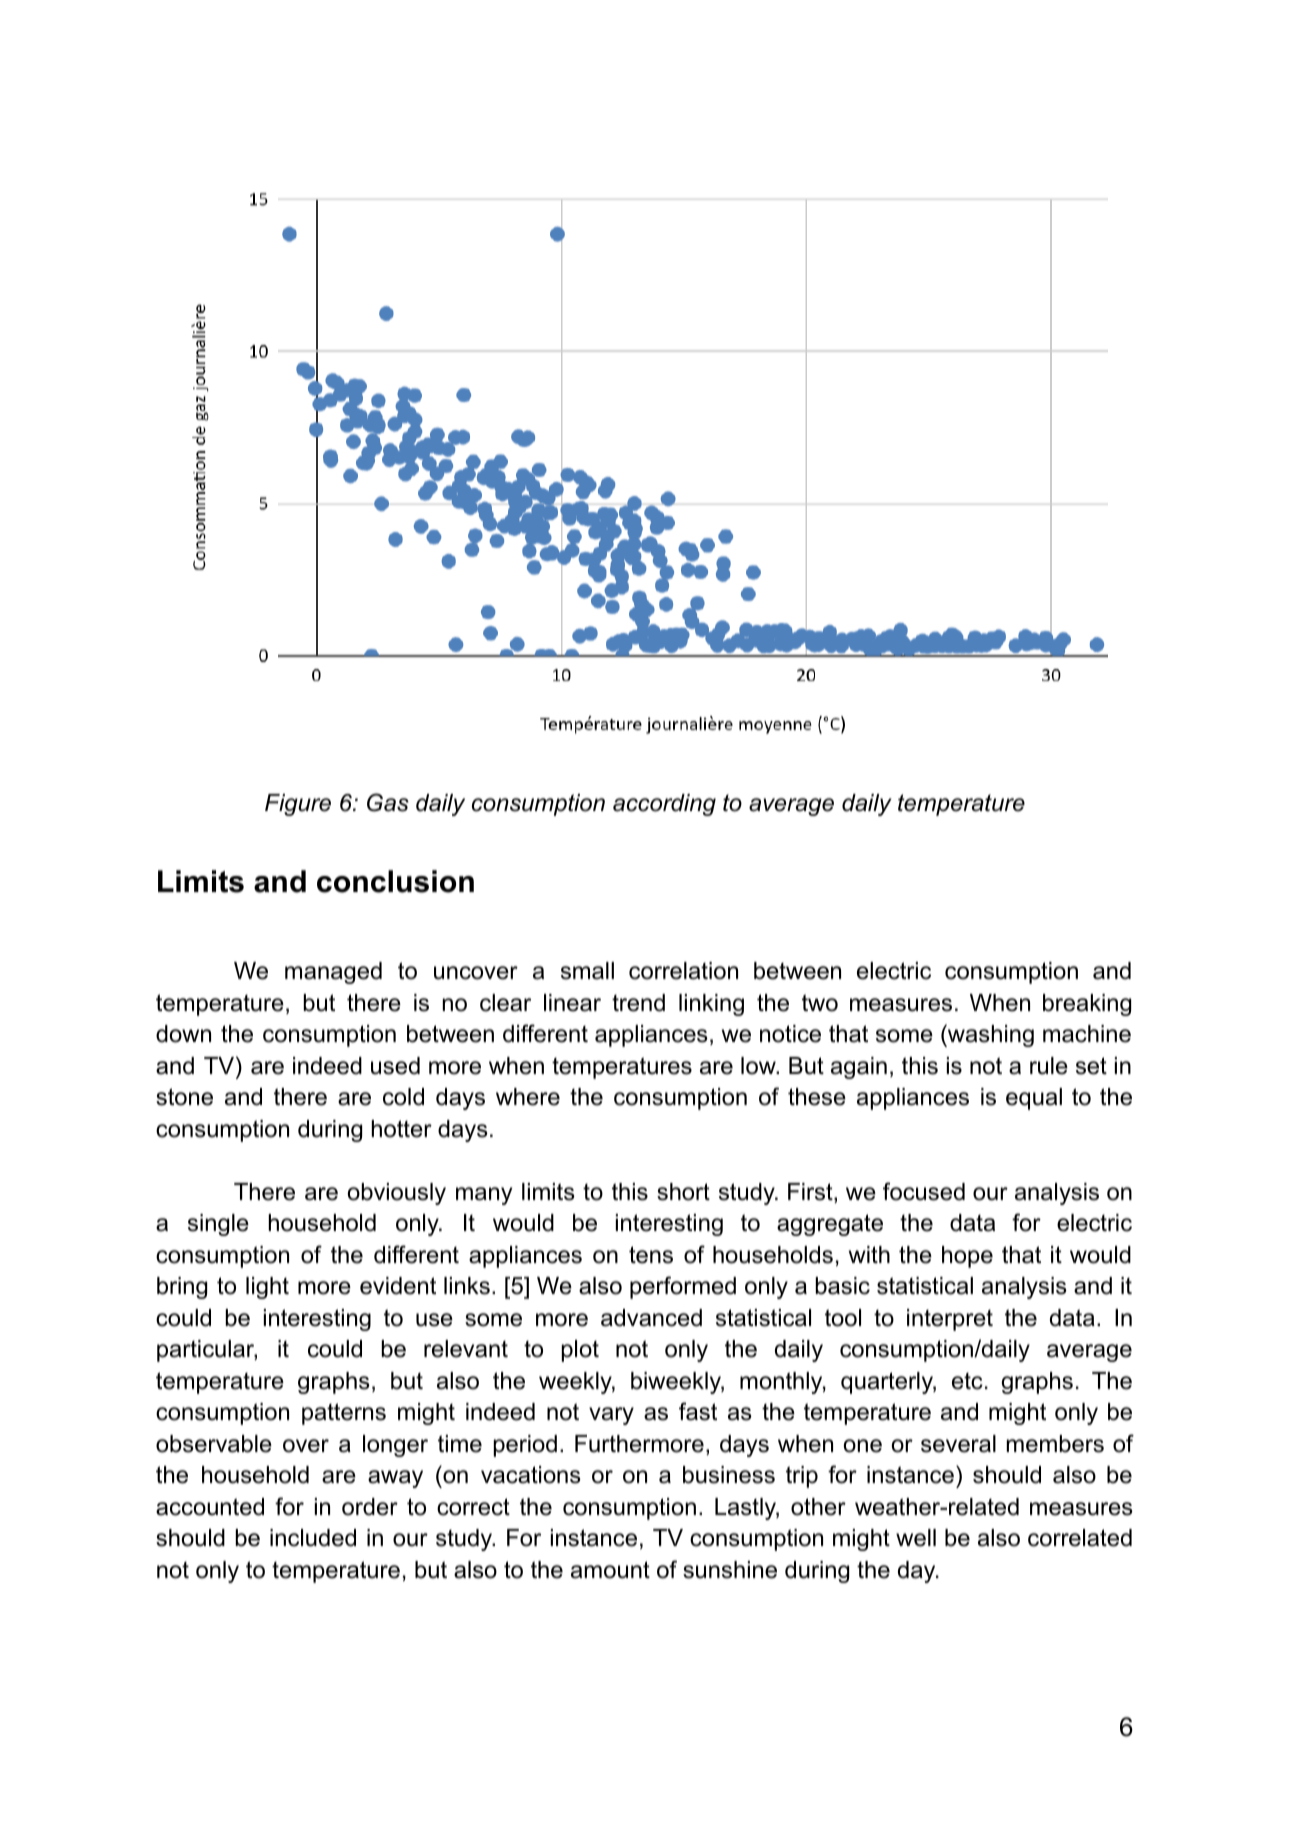  What do you see at coordinates (916, 1538) in the screenshot?
I see `well` at bounding box center [916, 1538].
